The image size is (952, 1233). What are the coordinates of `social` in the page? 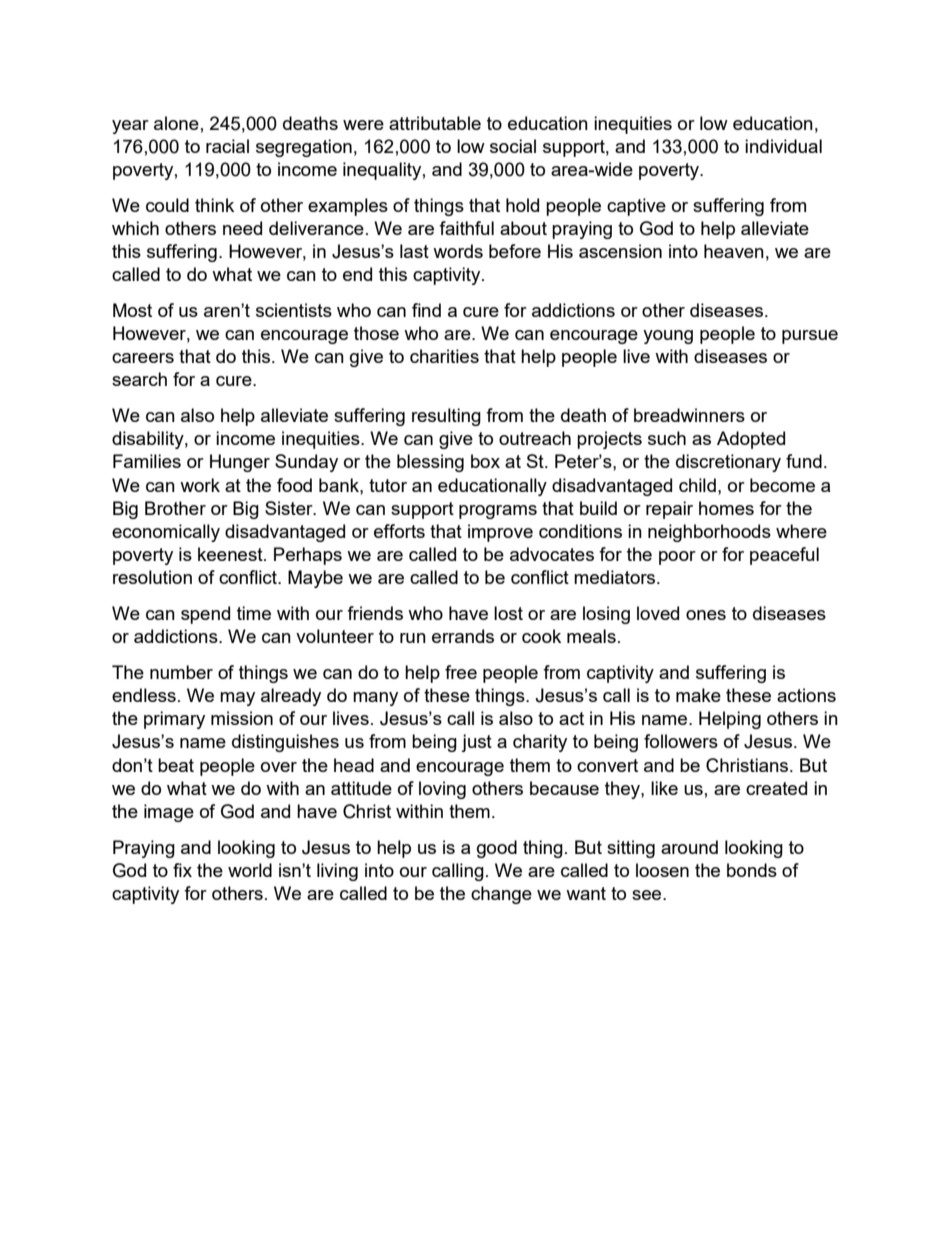 It's located at (513, 146).
